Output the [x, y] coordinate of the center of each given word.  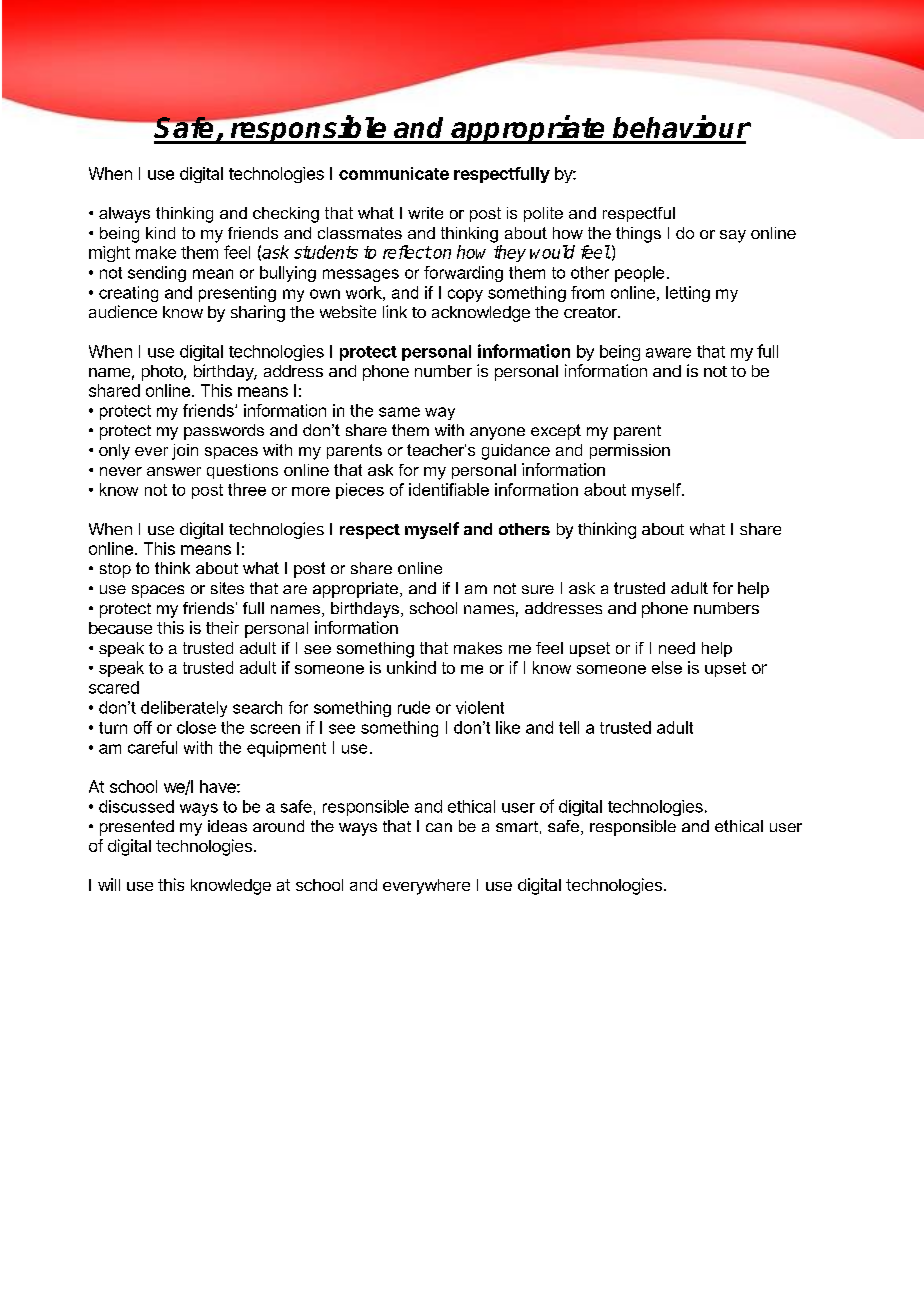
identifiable [449, 489]
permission [630, 451]
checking [286, 215]
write [425, 213]
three [247, 489]
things [638, 235]
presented [137, 828]
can [439, 827]
